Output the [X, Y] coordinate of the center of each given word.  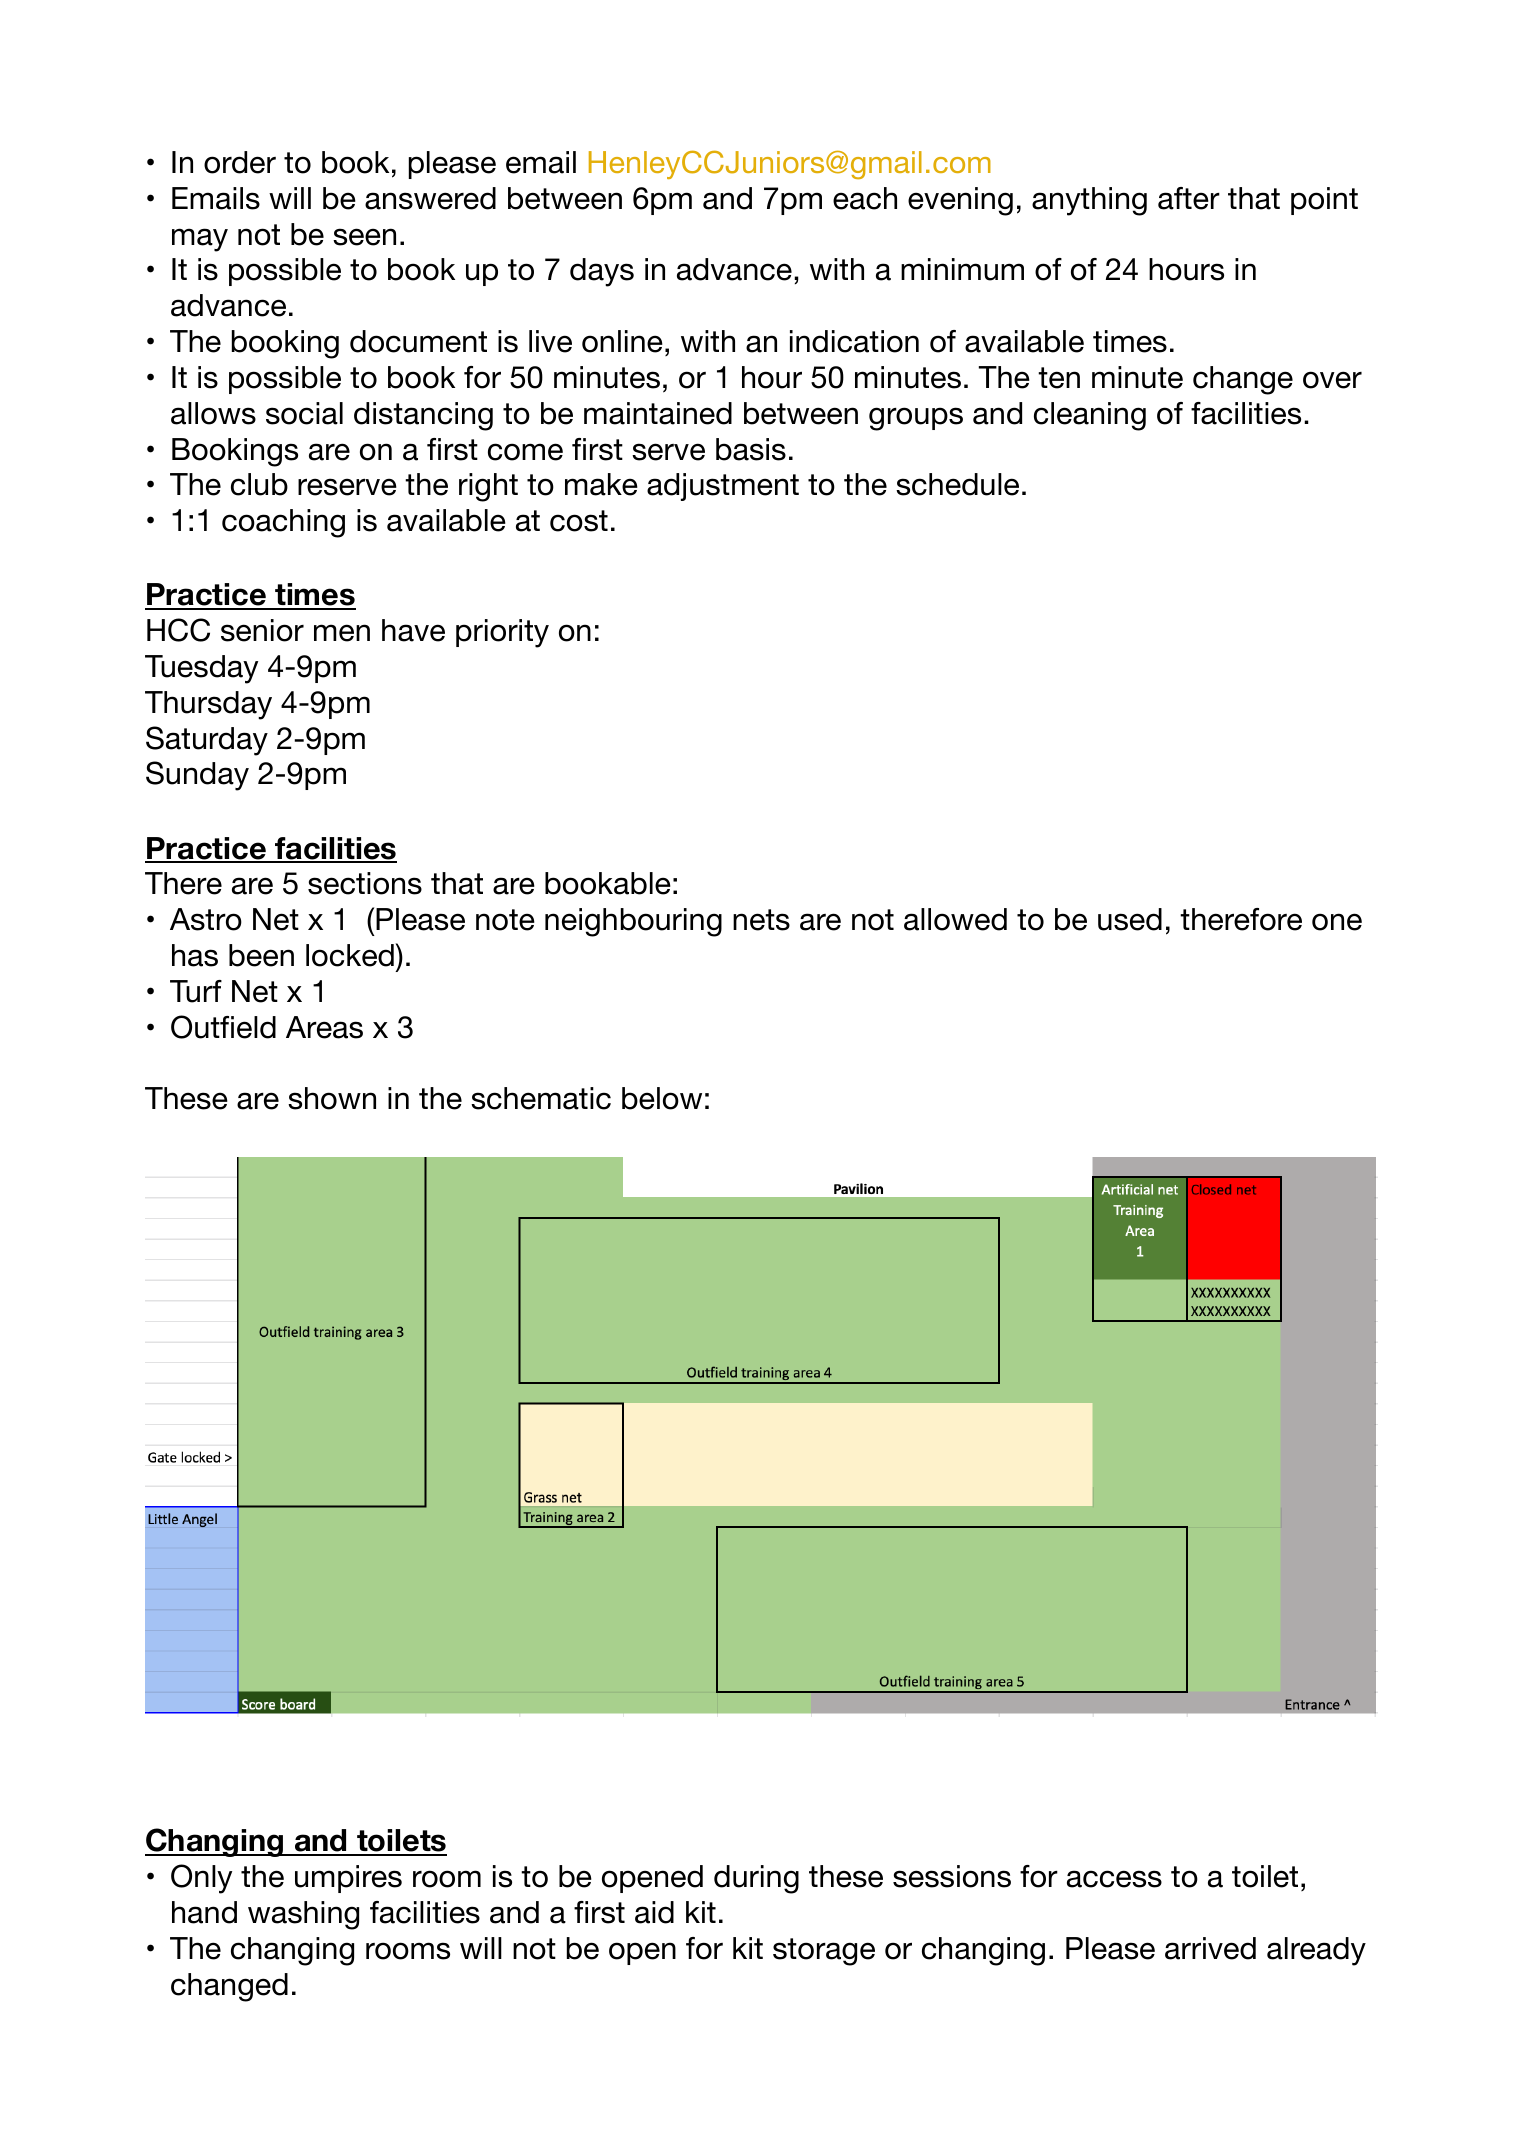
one [1337, 922]
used [1130, 919]
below [662, 1098]
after [1189, 198]
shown [332, 1098]
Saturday [207, 741]
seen [364, 237]
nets [761, 920]
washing [303, 1915]
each [865, 198]
